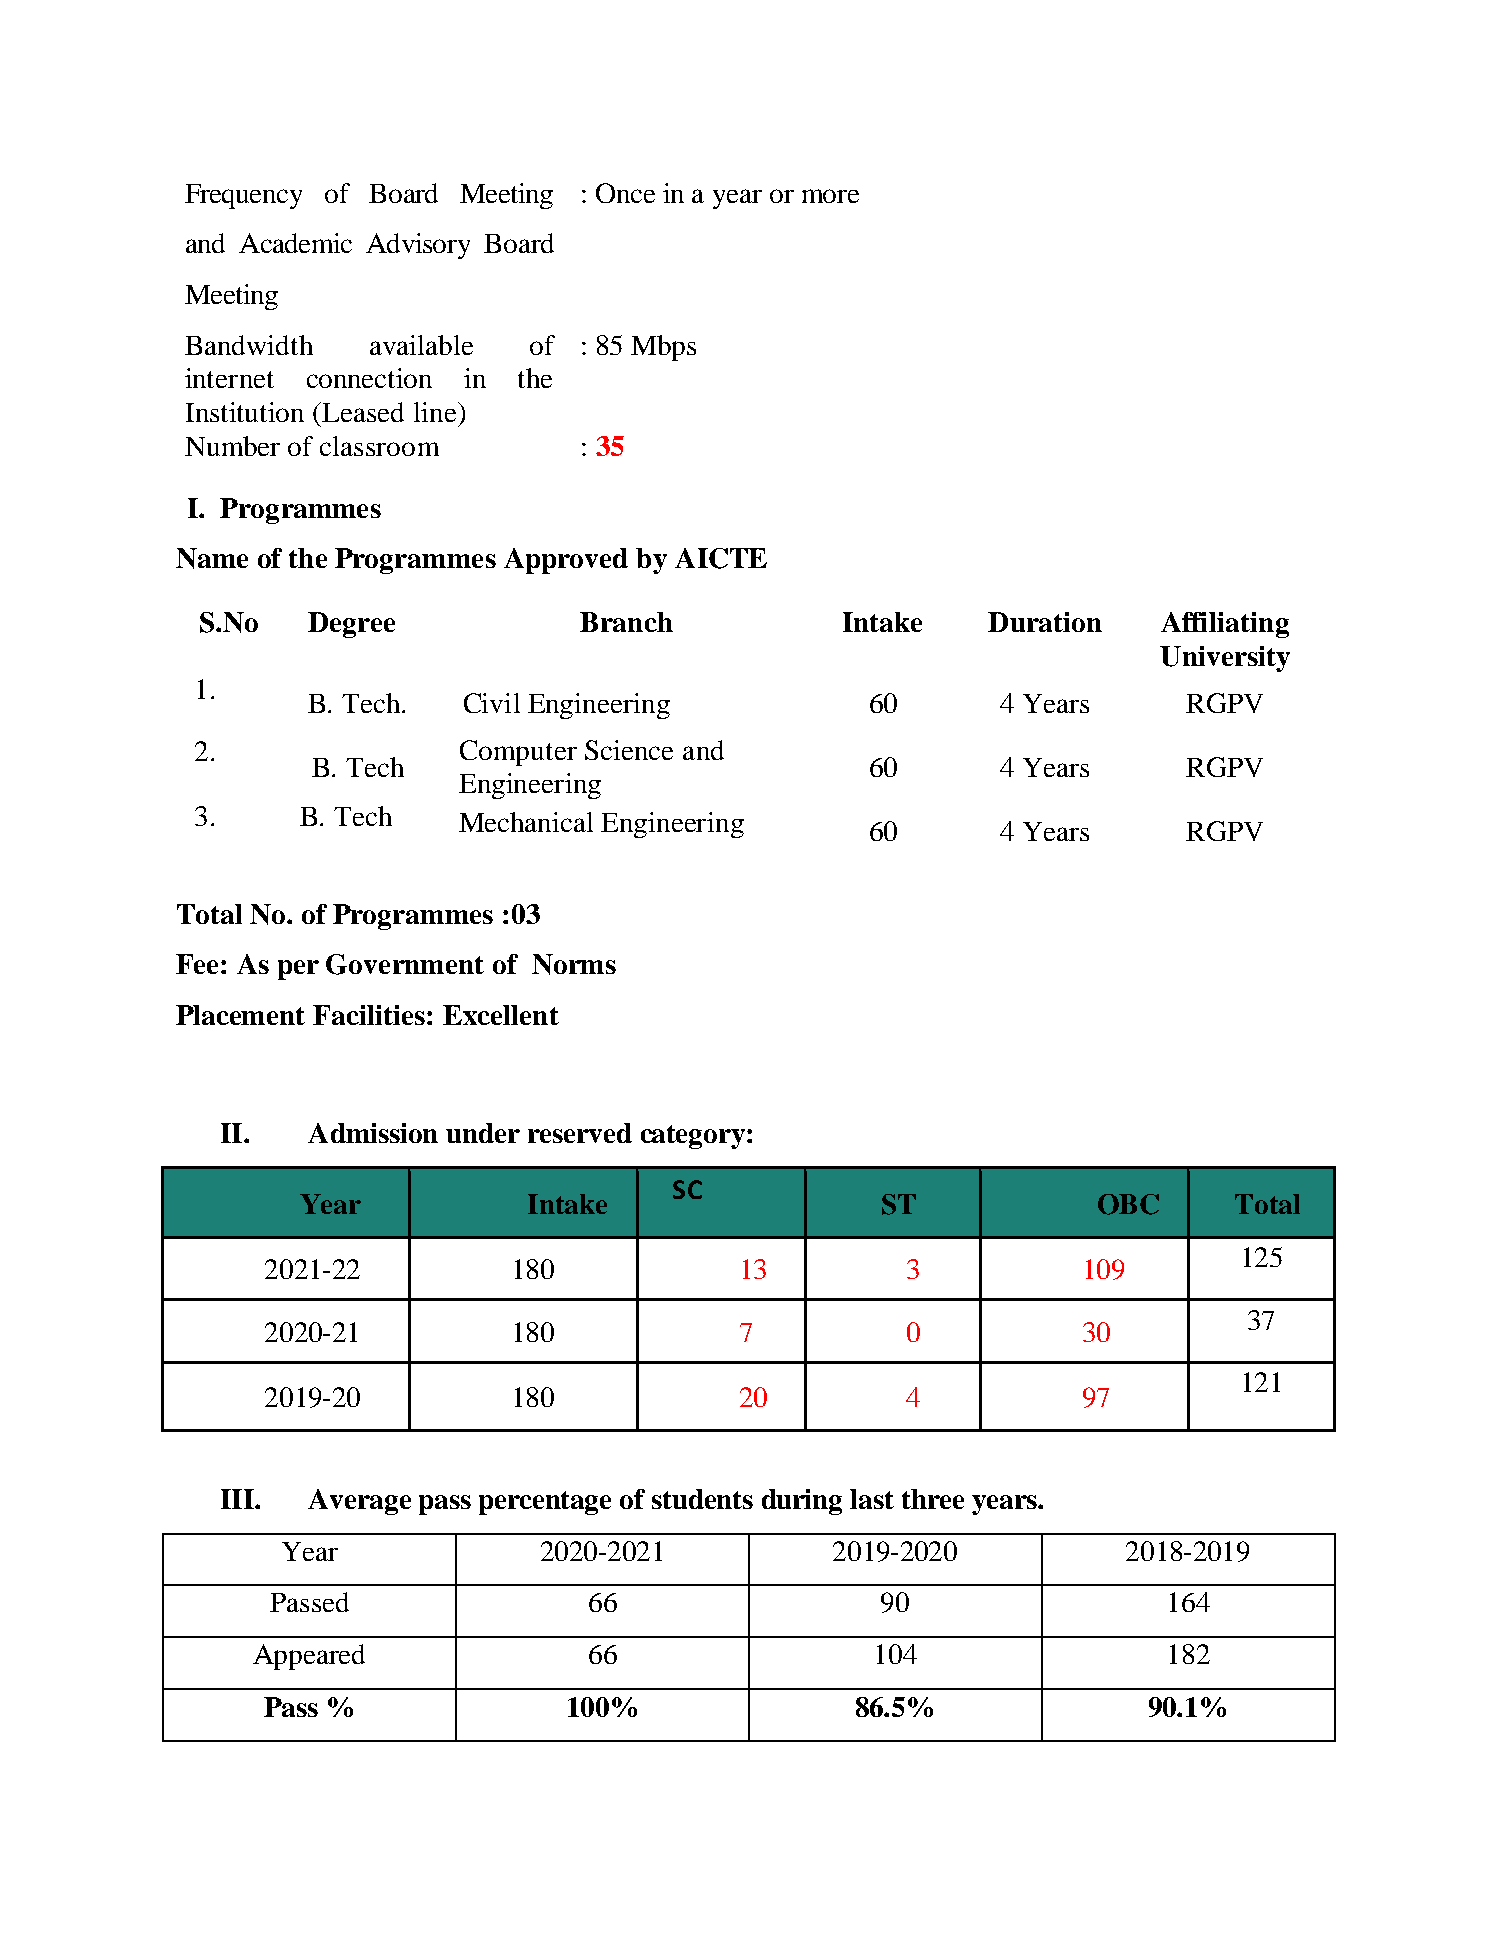 The width and height of the screenshot is (1497, 1937). I want to click on Duration, so click(1045, 622).
